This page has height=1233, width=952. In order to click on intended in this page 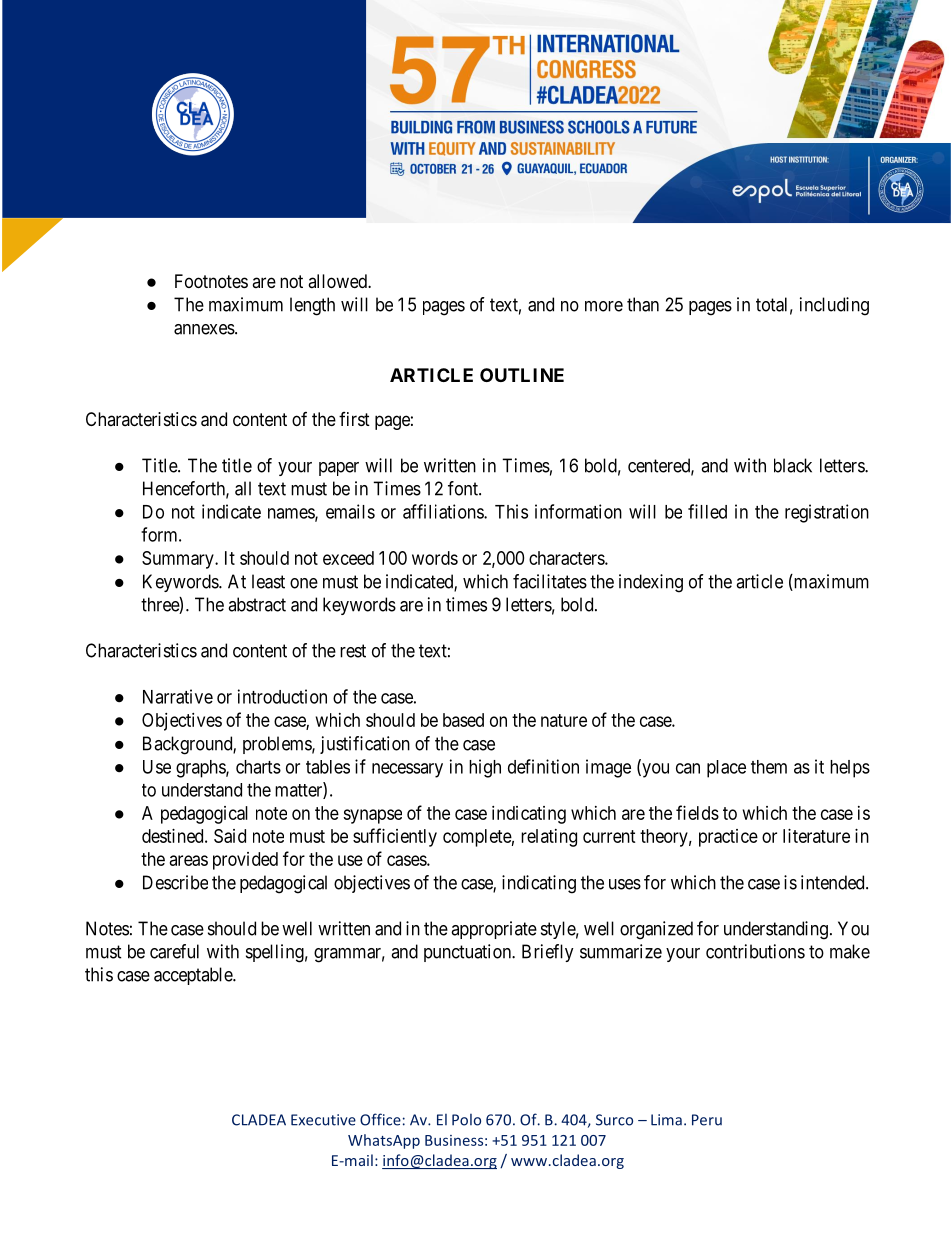, I will do `click(834, 882)`.
